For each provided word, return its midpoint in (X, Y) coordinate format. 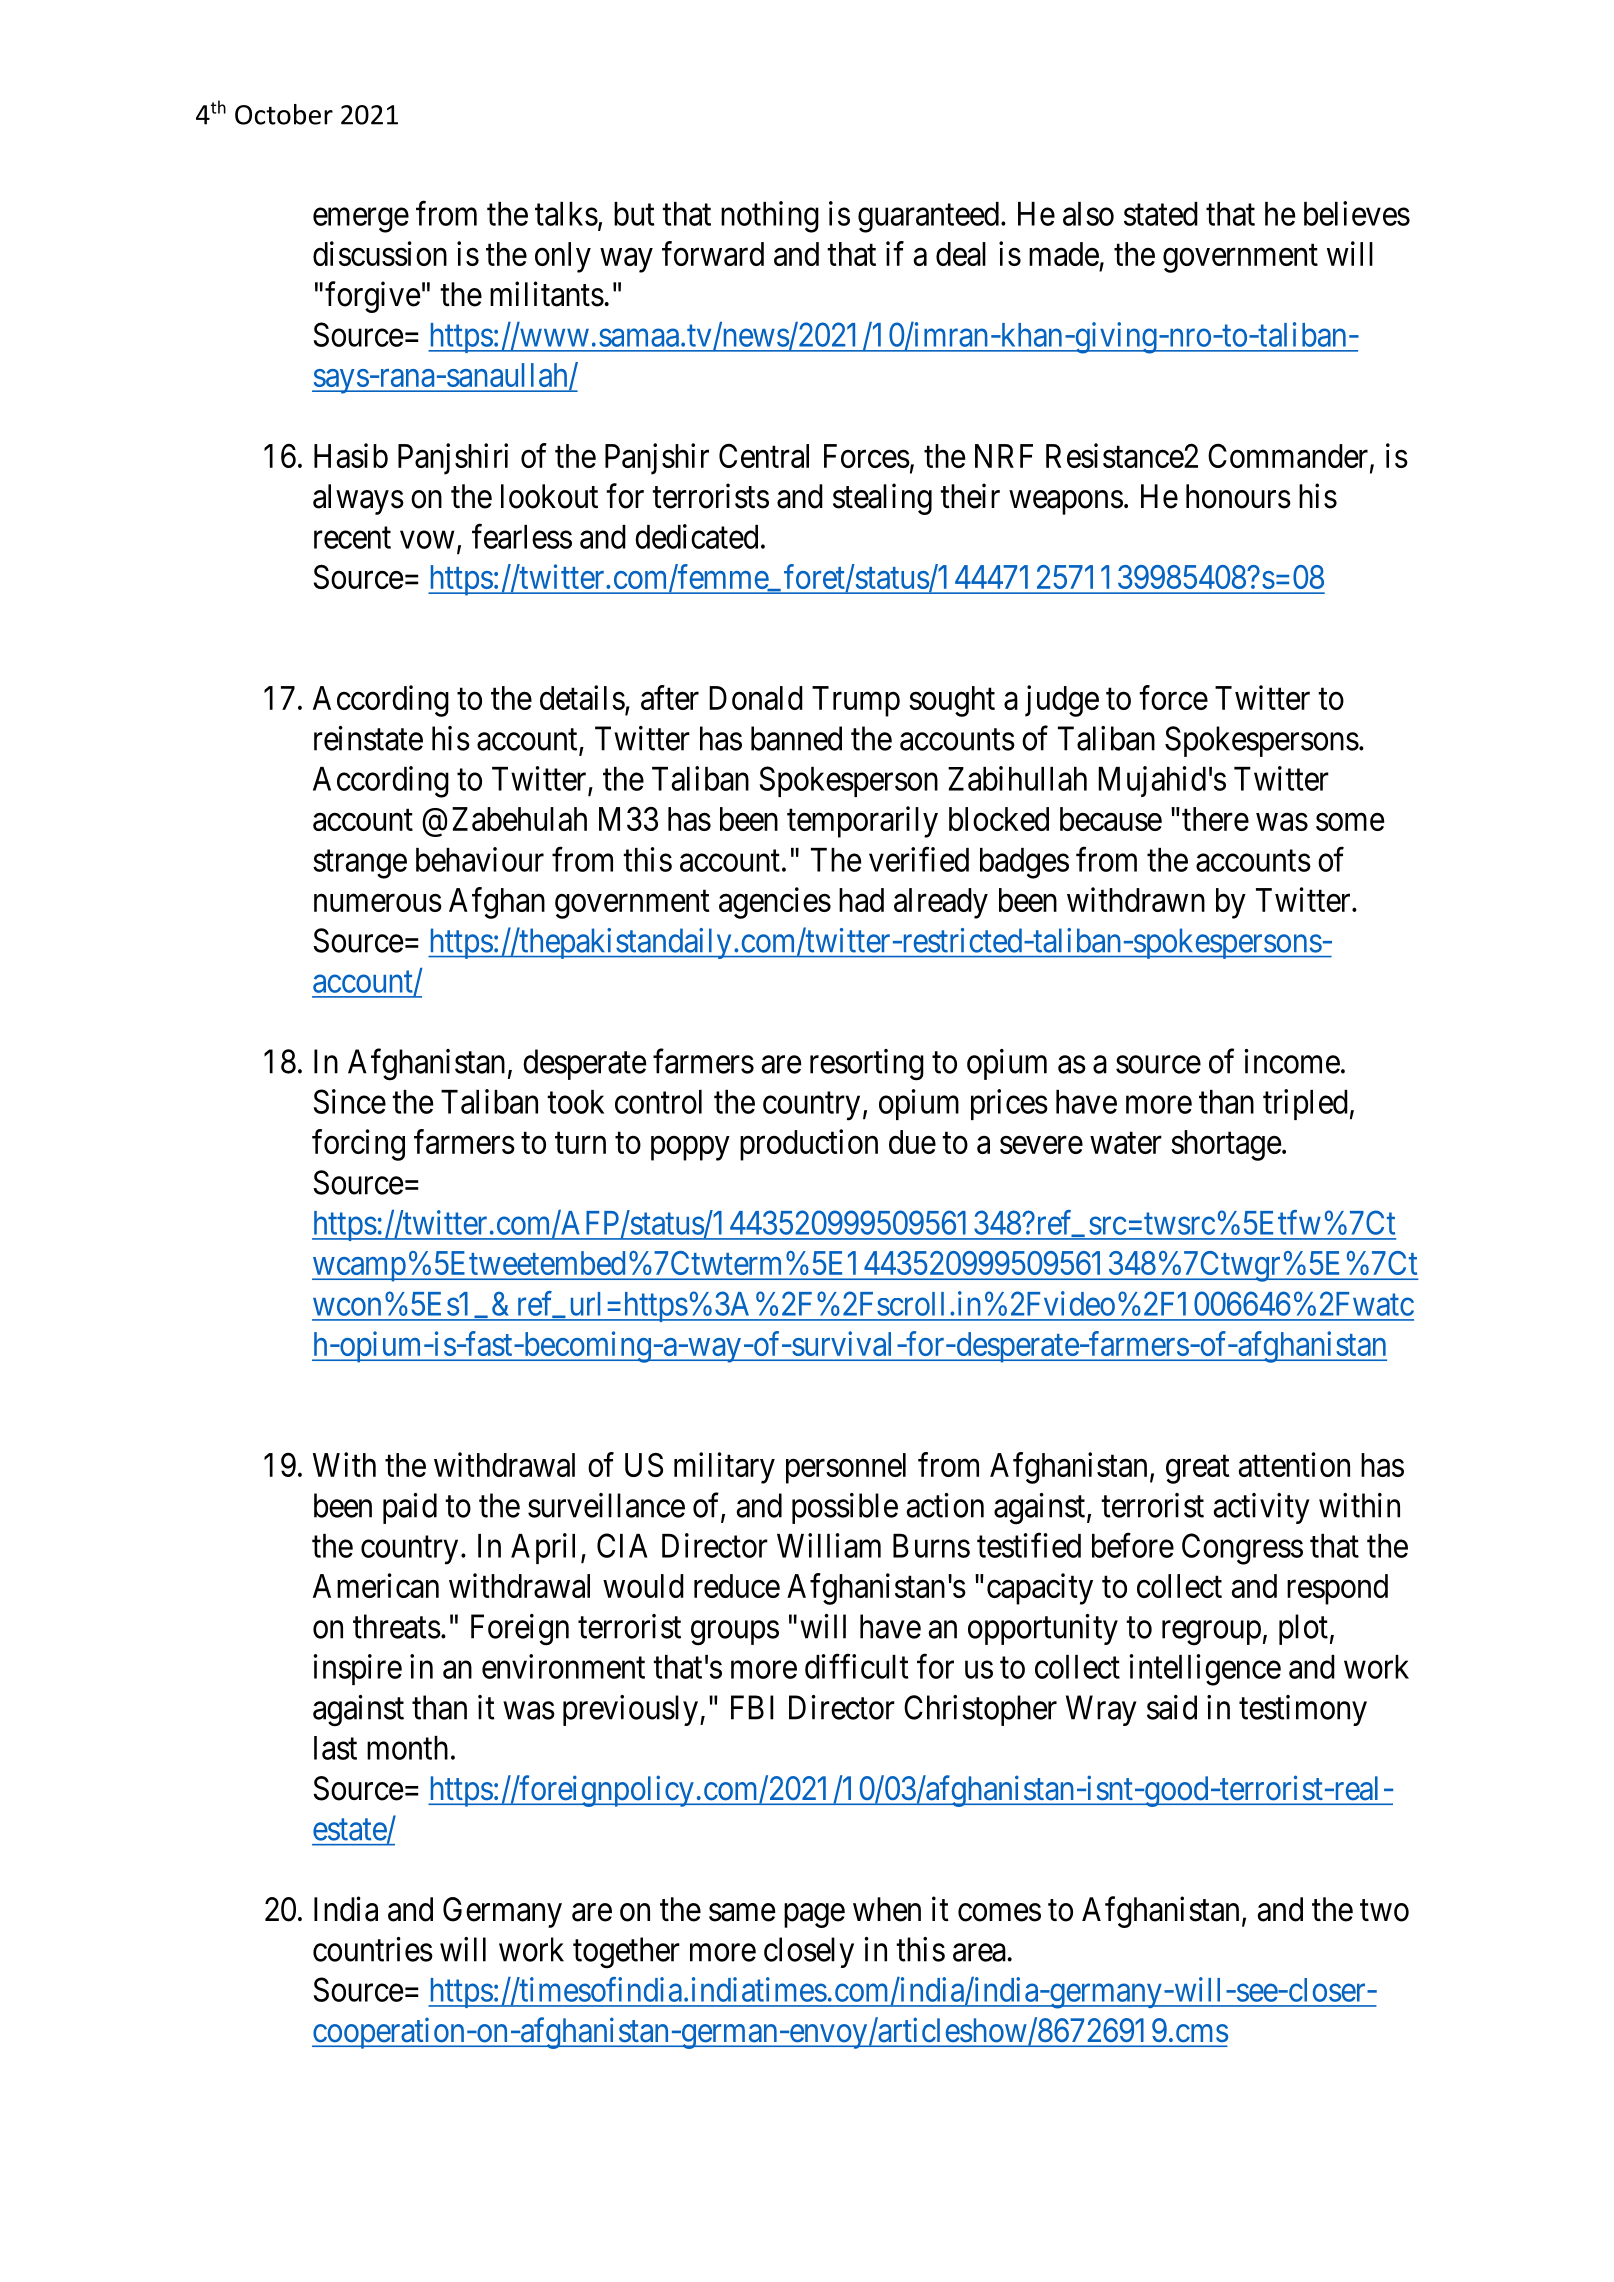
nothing (770, 217)
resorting (867, 1065)
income (1292, 1061)
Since (350, 1101)
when (887, 1909)
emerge (361, 220)
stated (1161, 214)
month (407, 1748)
